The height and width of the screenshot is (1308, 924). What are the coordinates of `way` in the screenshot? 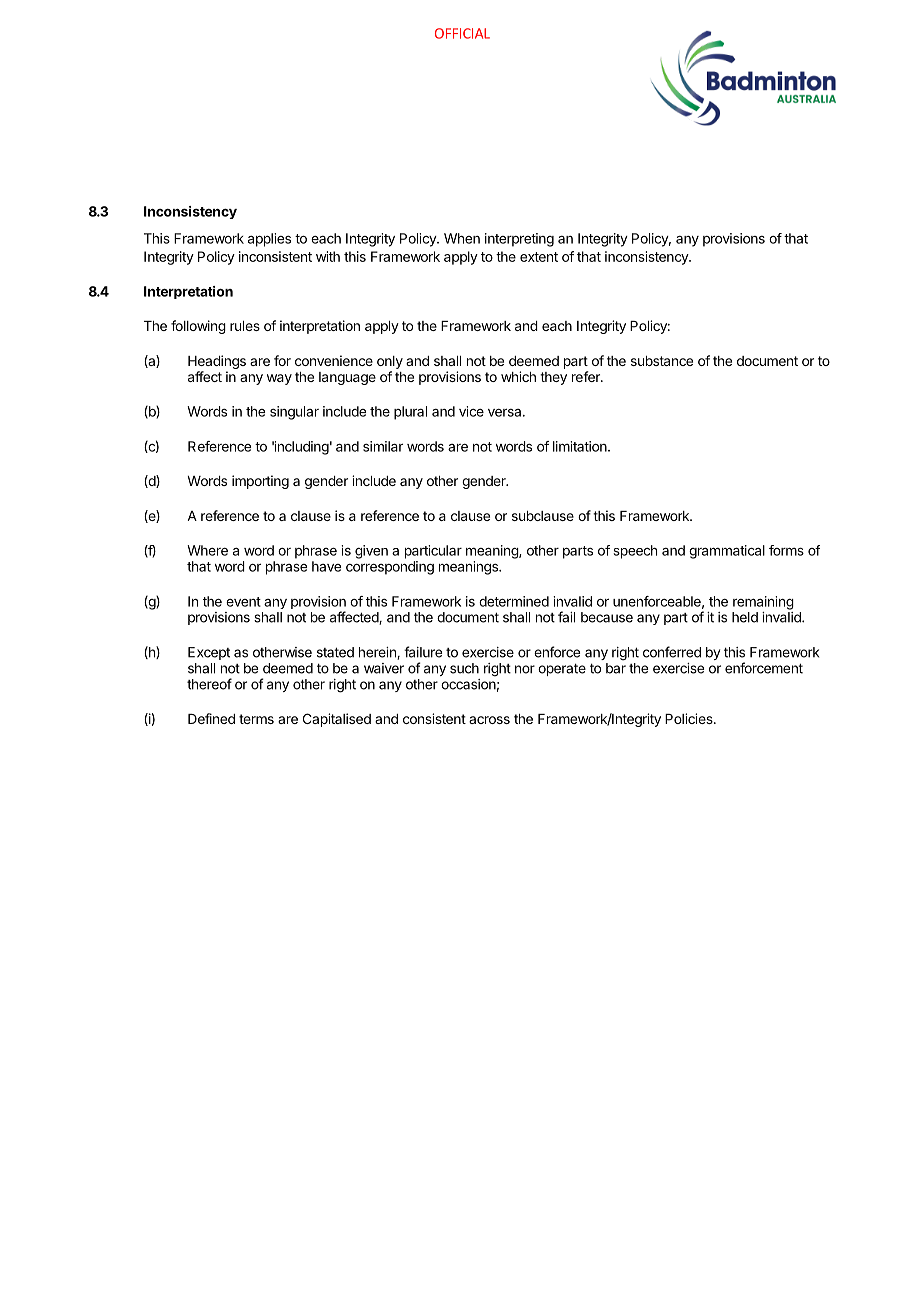 It's located at (279, 379).
